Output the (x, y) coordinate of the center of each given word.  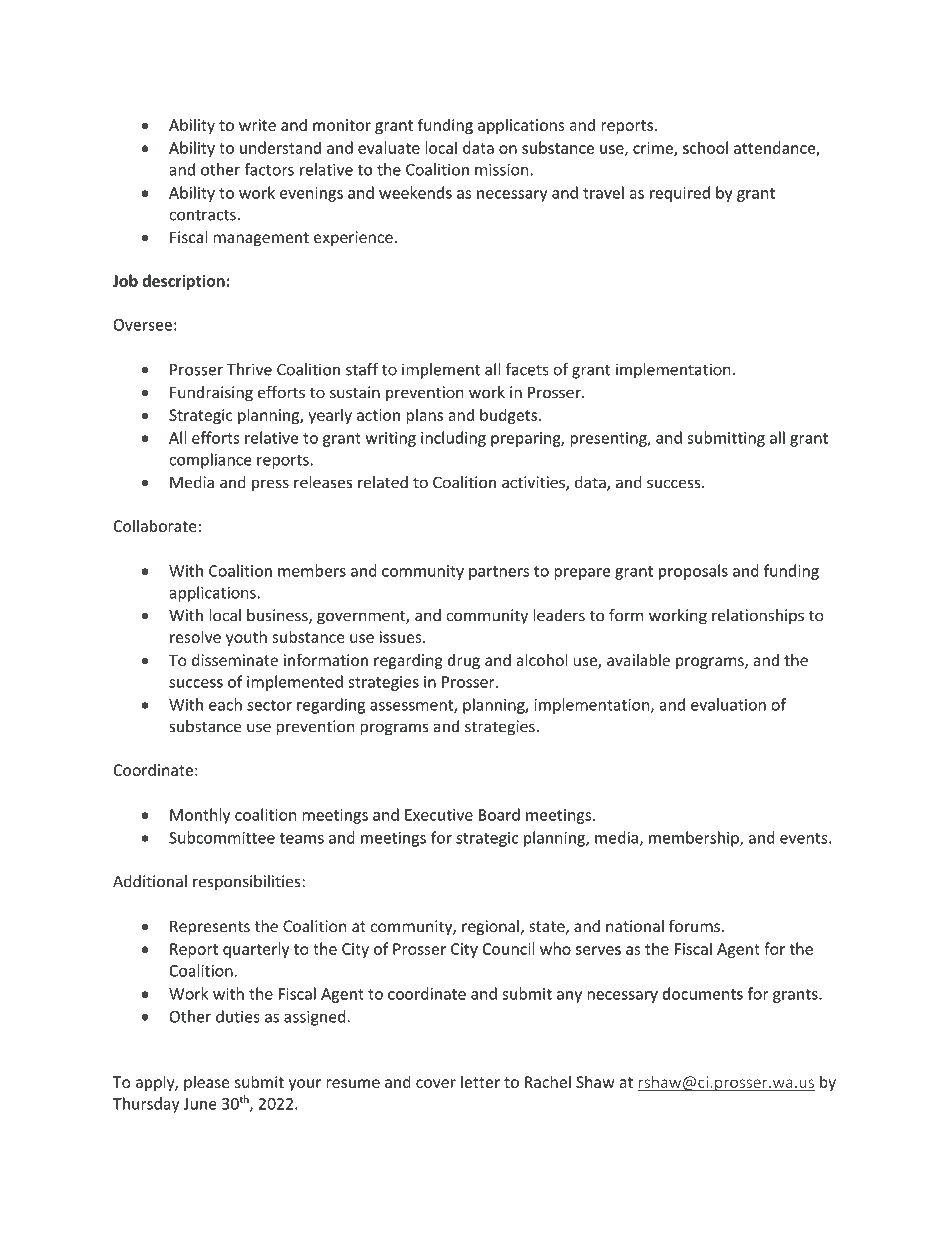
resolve (195, 636)
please (206, 1083)
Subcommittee (222, 837)
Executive (439, 815)
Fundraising (211, 394)
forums (694, 925)
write (257, 125)
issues (402, 637)
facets (527, 369)
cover (436, 1083)
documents (703, 993)
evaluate (389, 147)
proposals (693, 572)
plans (424, 416)
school (705, 147)
